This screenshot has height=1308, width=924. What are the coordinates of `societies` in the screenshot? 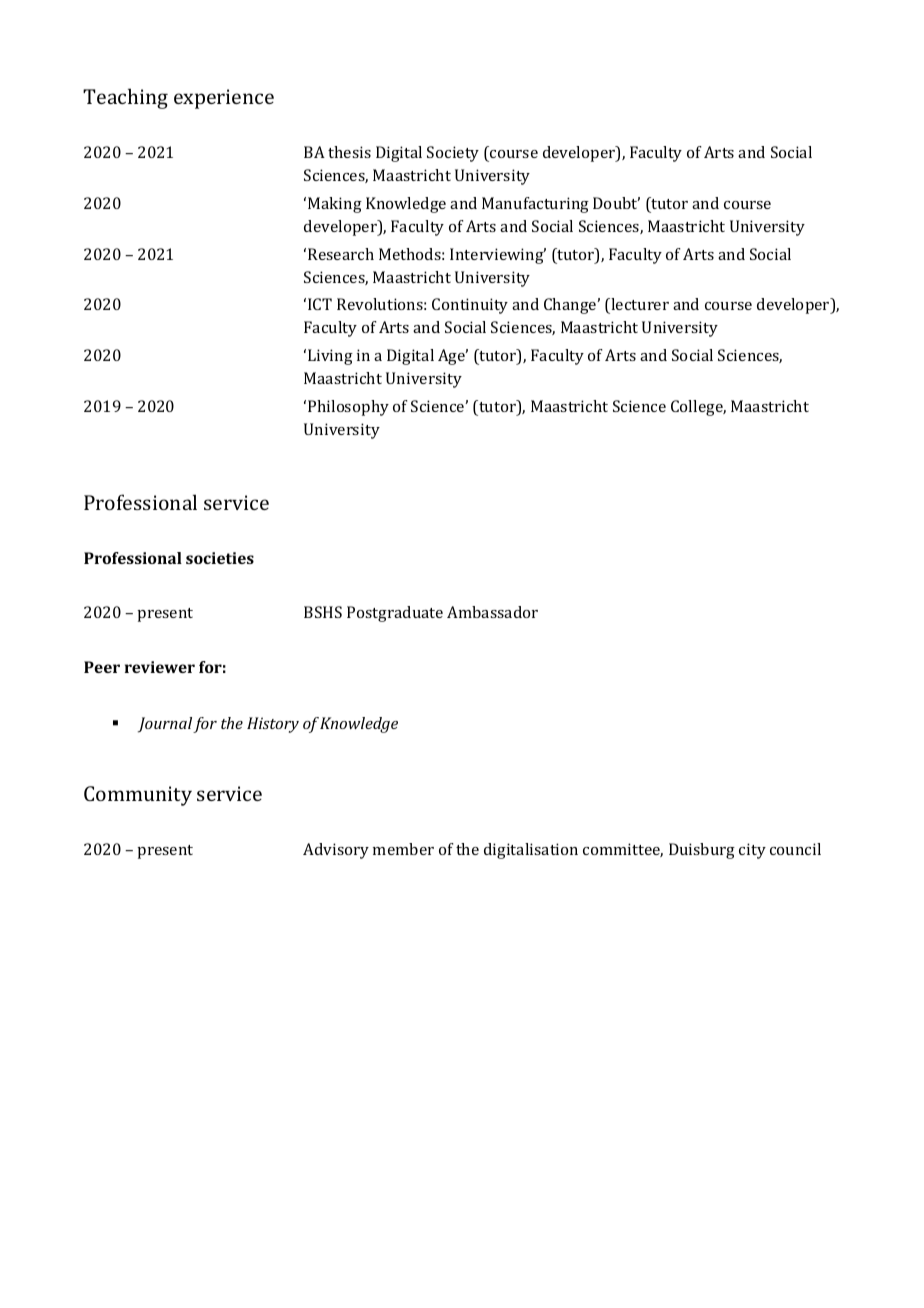 It's located at (220, 558).
